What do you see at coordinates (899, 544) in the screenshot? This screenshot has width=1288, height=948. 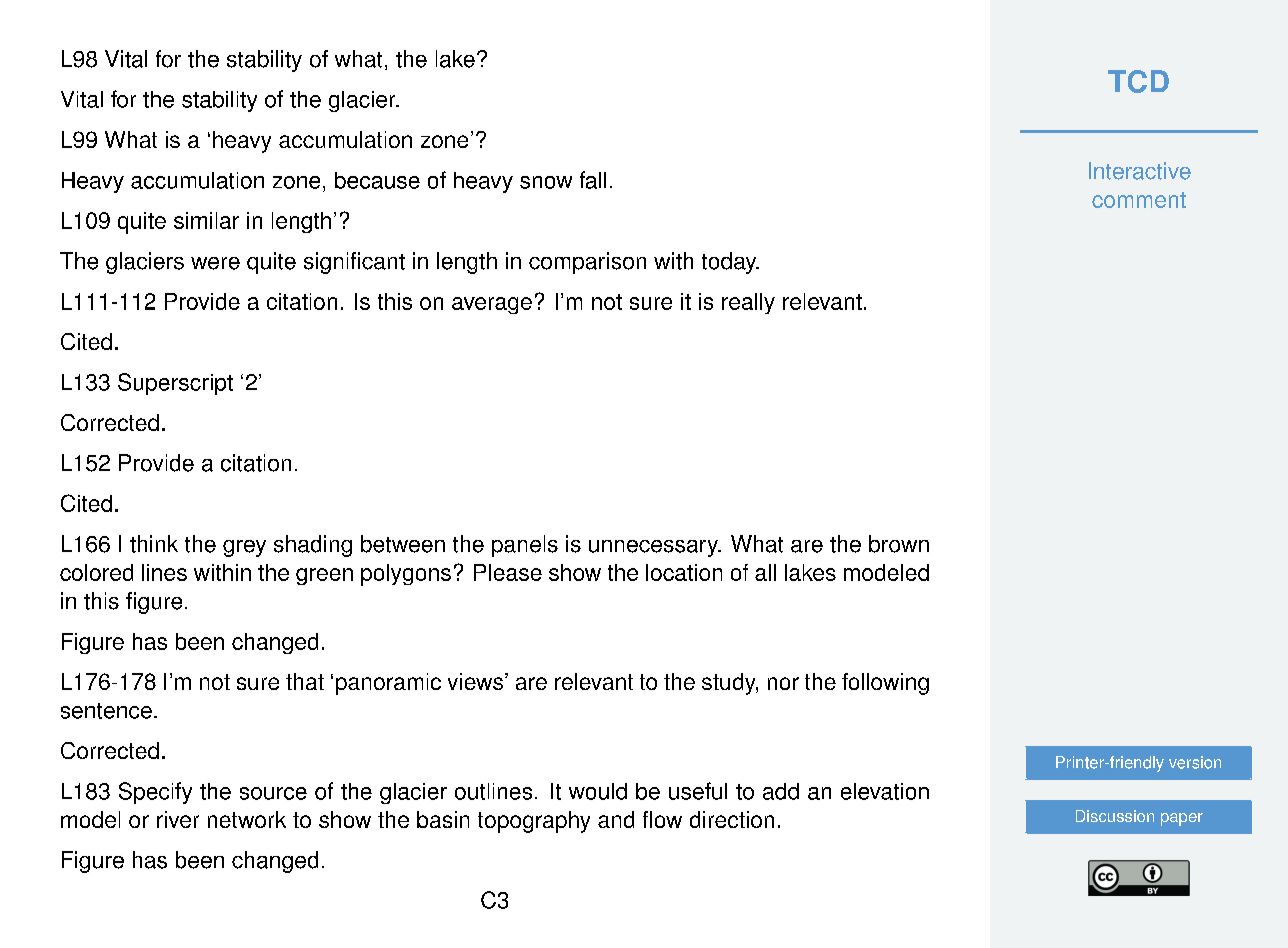 I see `brown` at bounding box center [899, 544].
